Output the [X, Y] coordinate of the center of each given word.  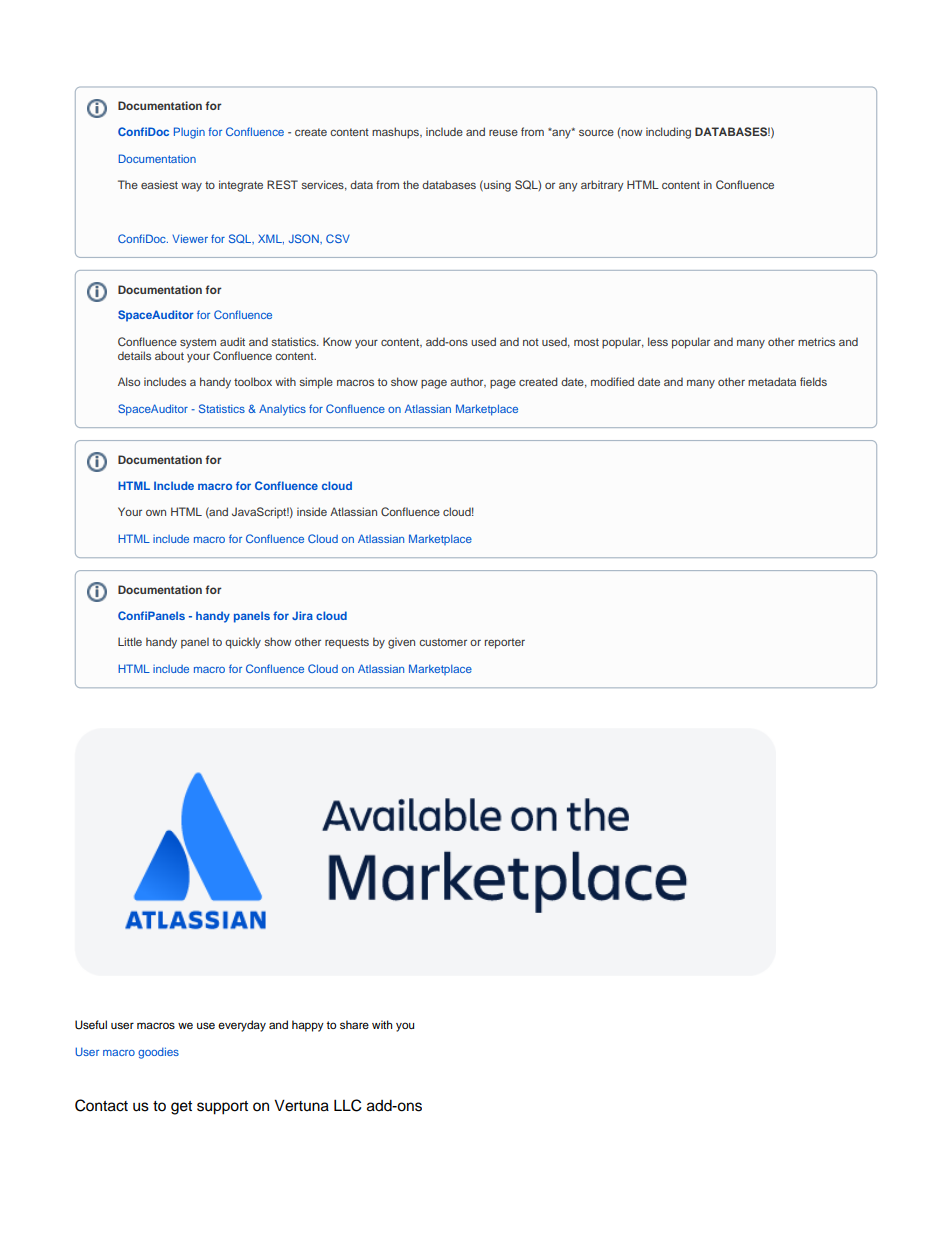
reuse [503, 132]
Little [130, 641]
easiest [159, 185]
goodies [158, 1053]
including [668, 133]
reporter [505, 643]
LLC [347, 1105]
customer [443, 642]
